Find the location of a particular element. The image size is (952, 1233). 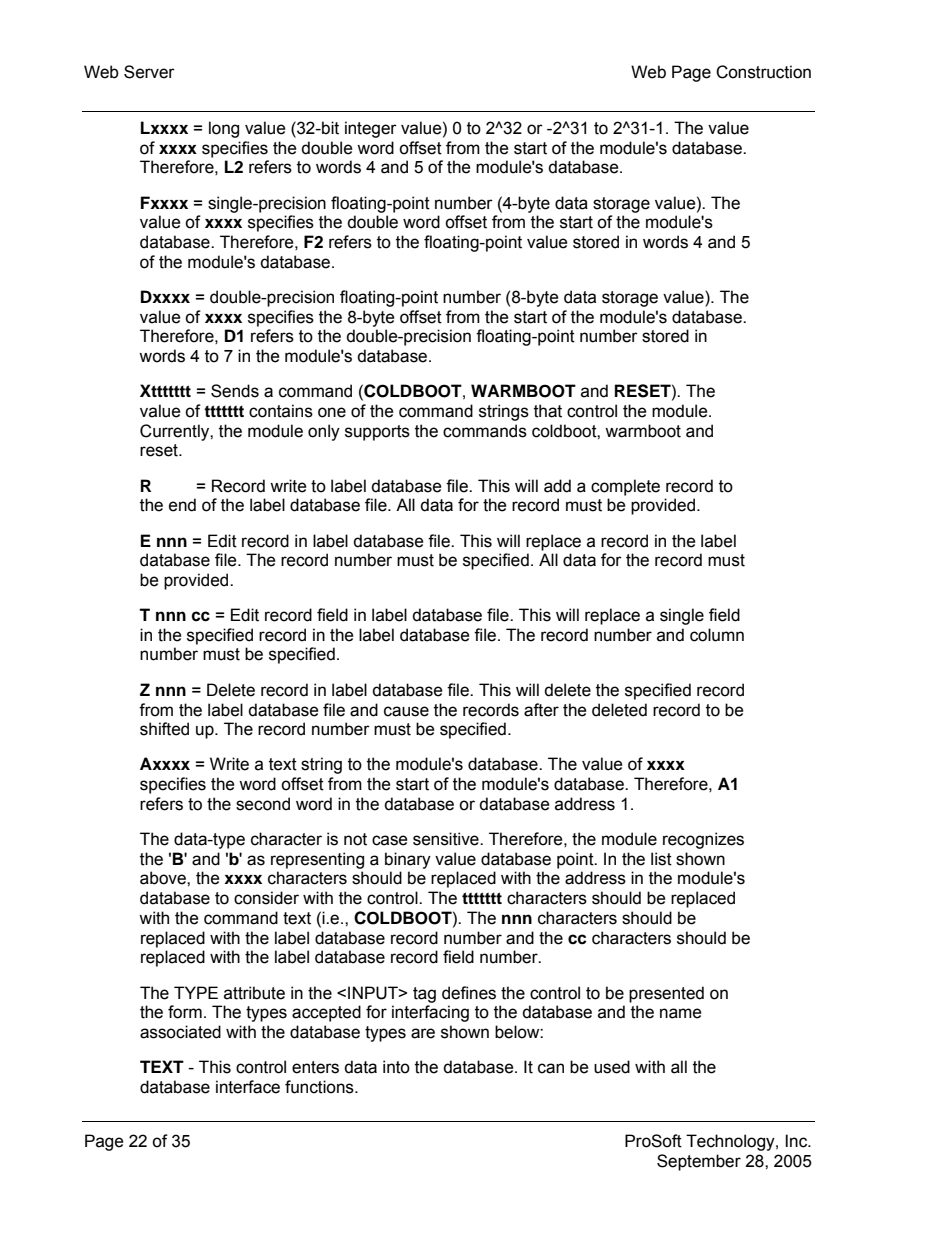

recognizes is located at coordinates (703, 840).
